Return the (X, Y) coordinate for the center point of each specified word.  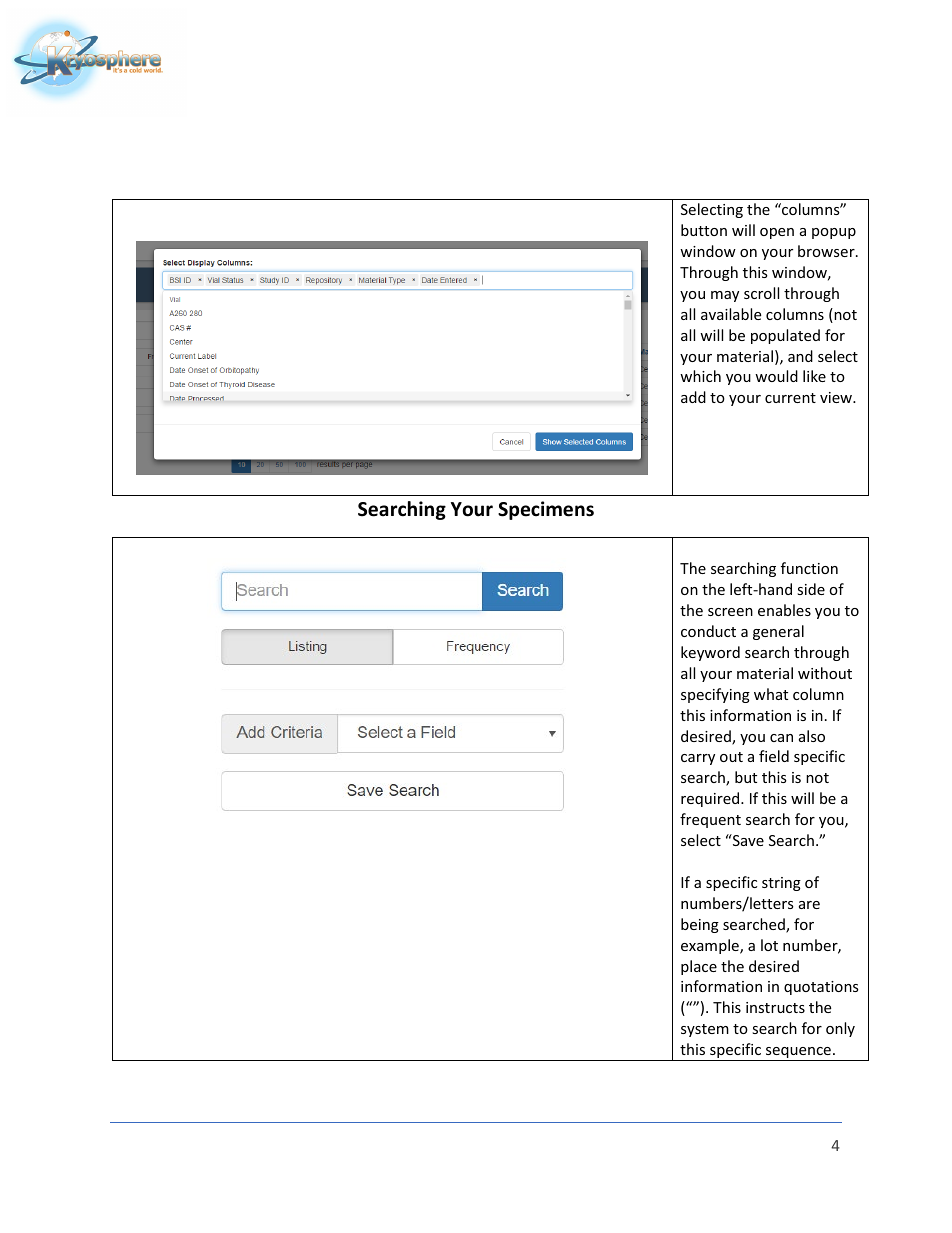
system (705, 1030)
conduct (708, 631)
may (725, 296)
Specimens (546, 510)
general (778, 632)
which (700, 376)
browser (827, 251)
